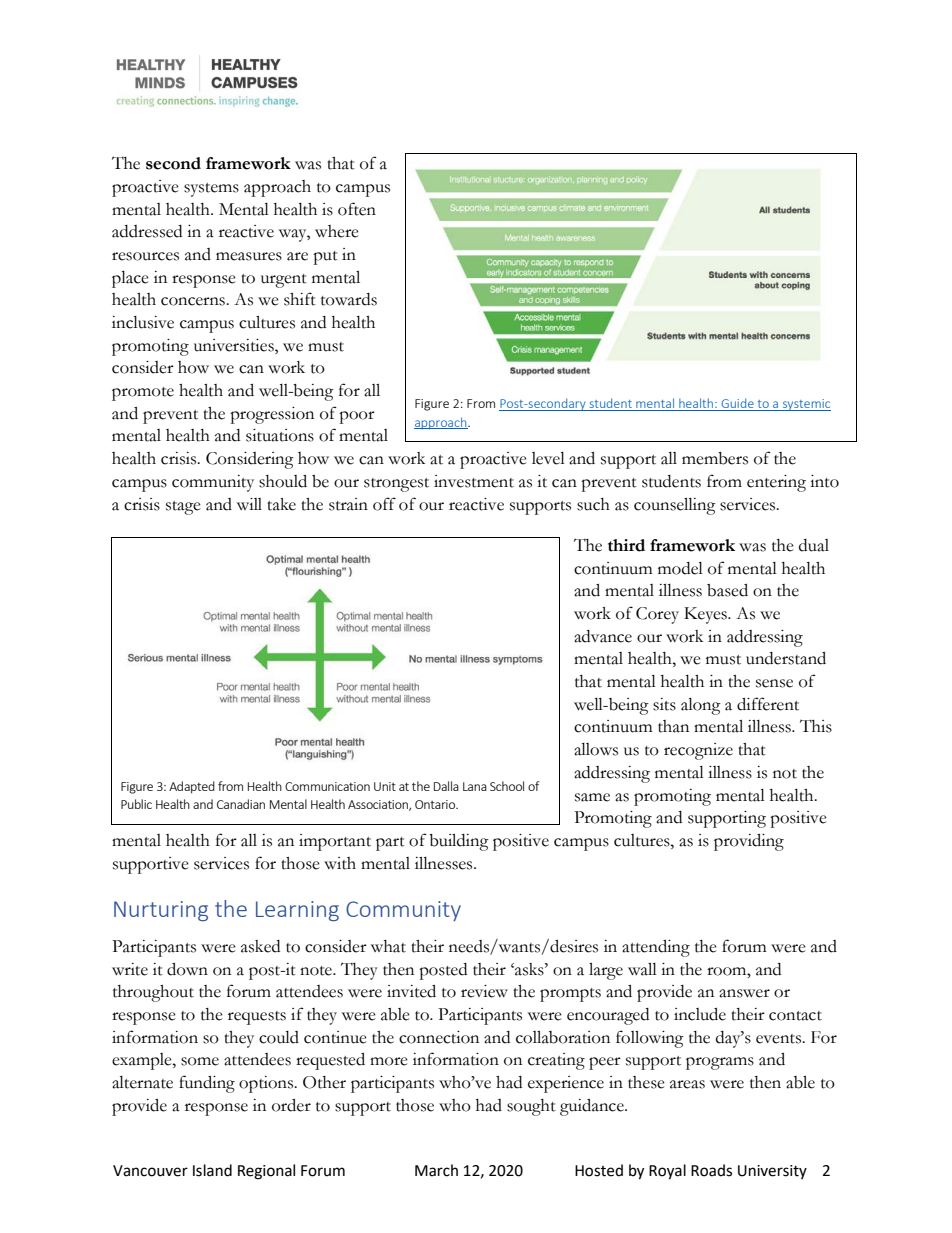  What do you see at coordinates (711, 1170) in the document?
I see `Roads` at bounding box center [711, 1170].
